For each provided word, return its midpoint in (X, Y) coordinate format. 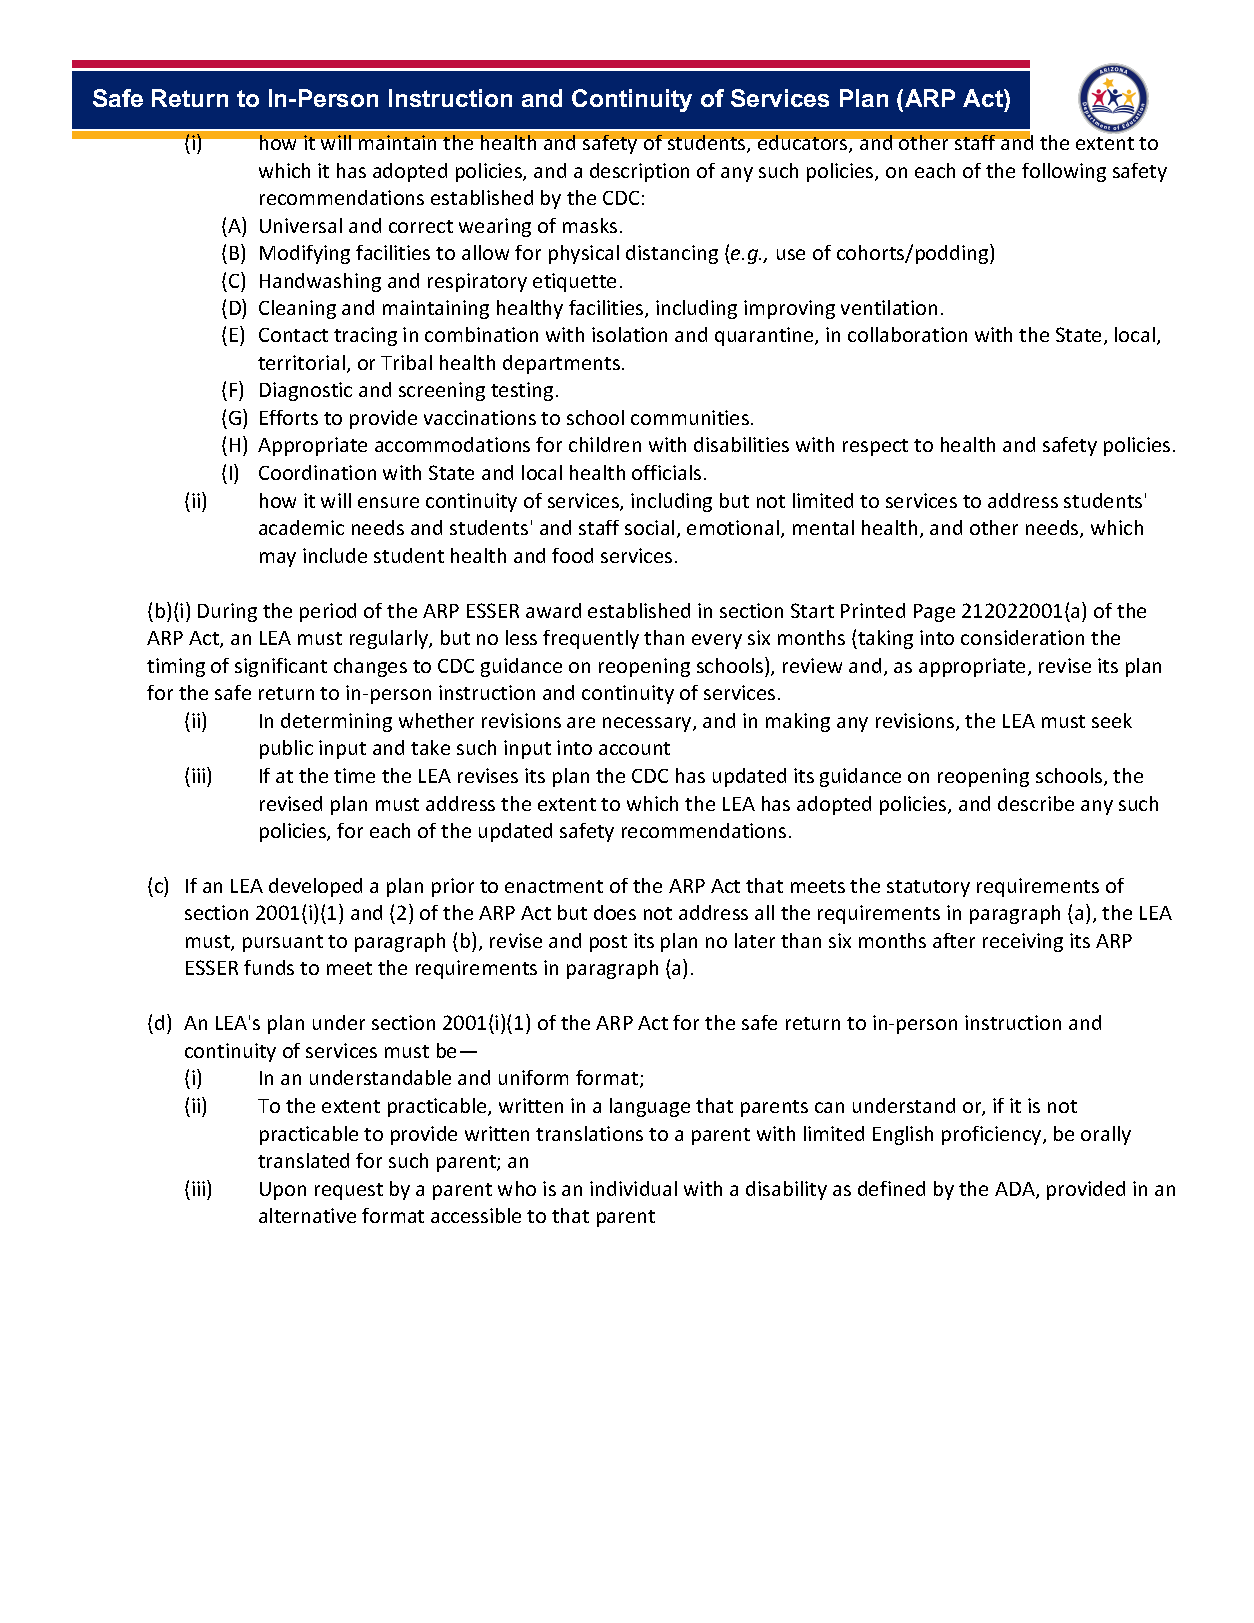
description (639, 172)
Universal (301, 225)
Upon (283, 1191)
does (615, 912)
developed (315, 887)
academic (301, 527)
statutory (928, 888)
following (1064, 172)
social (649, 527)
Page (934, 613)
